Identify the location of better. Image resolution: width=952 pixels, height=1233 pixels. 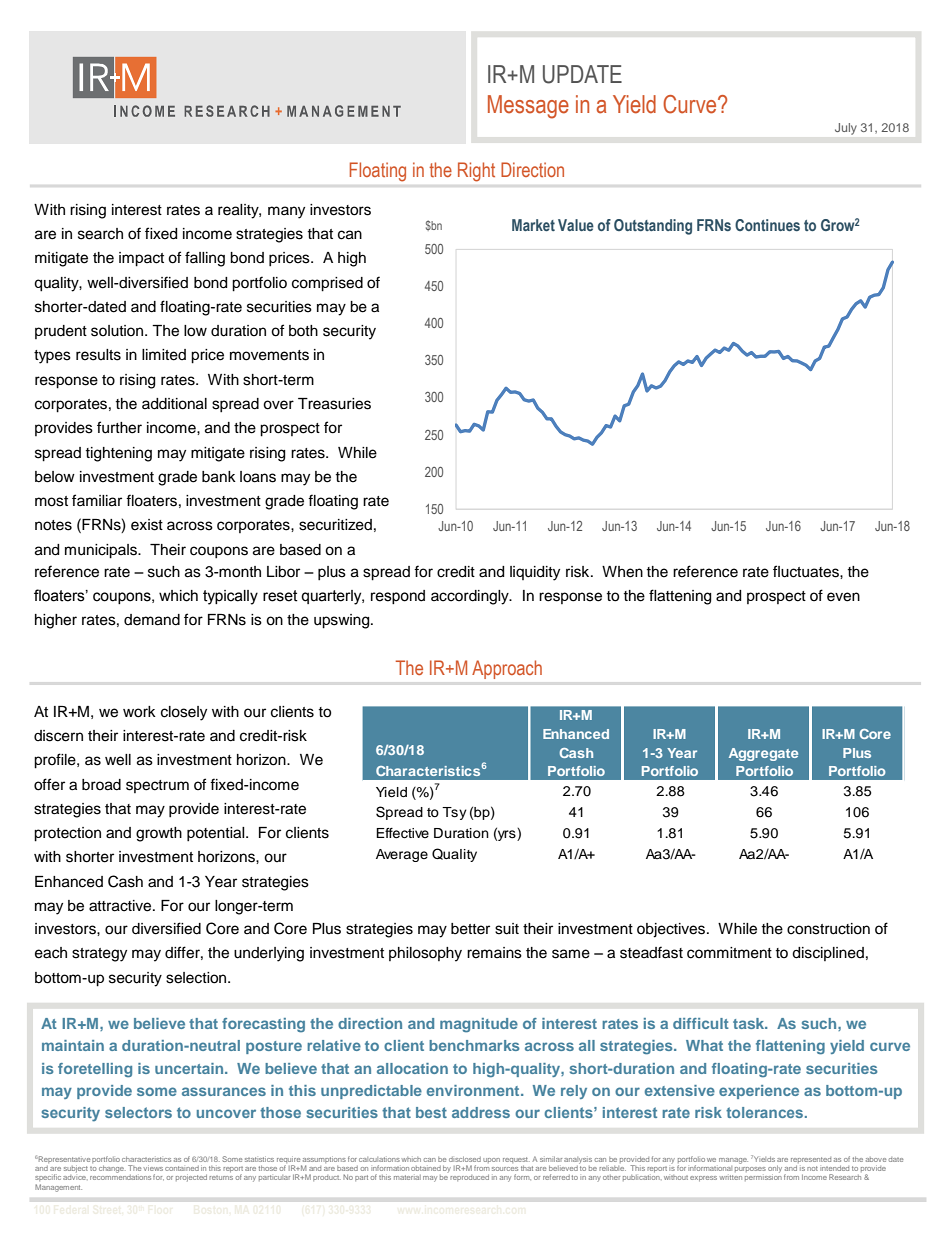
(470, 929).
